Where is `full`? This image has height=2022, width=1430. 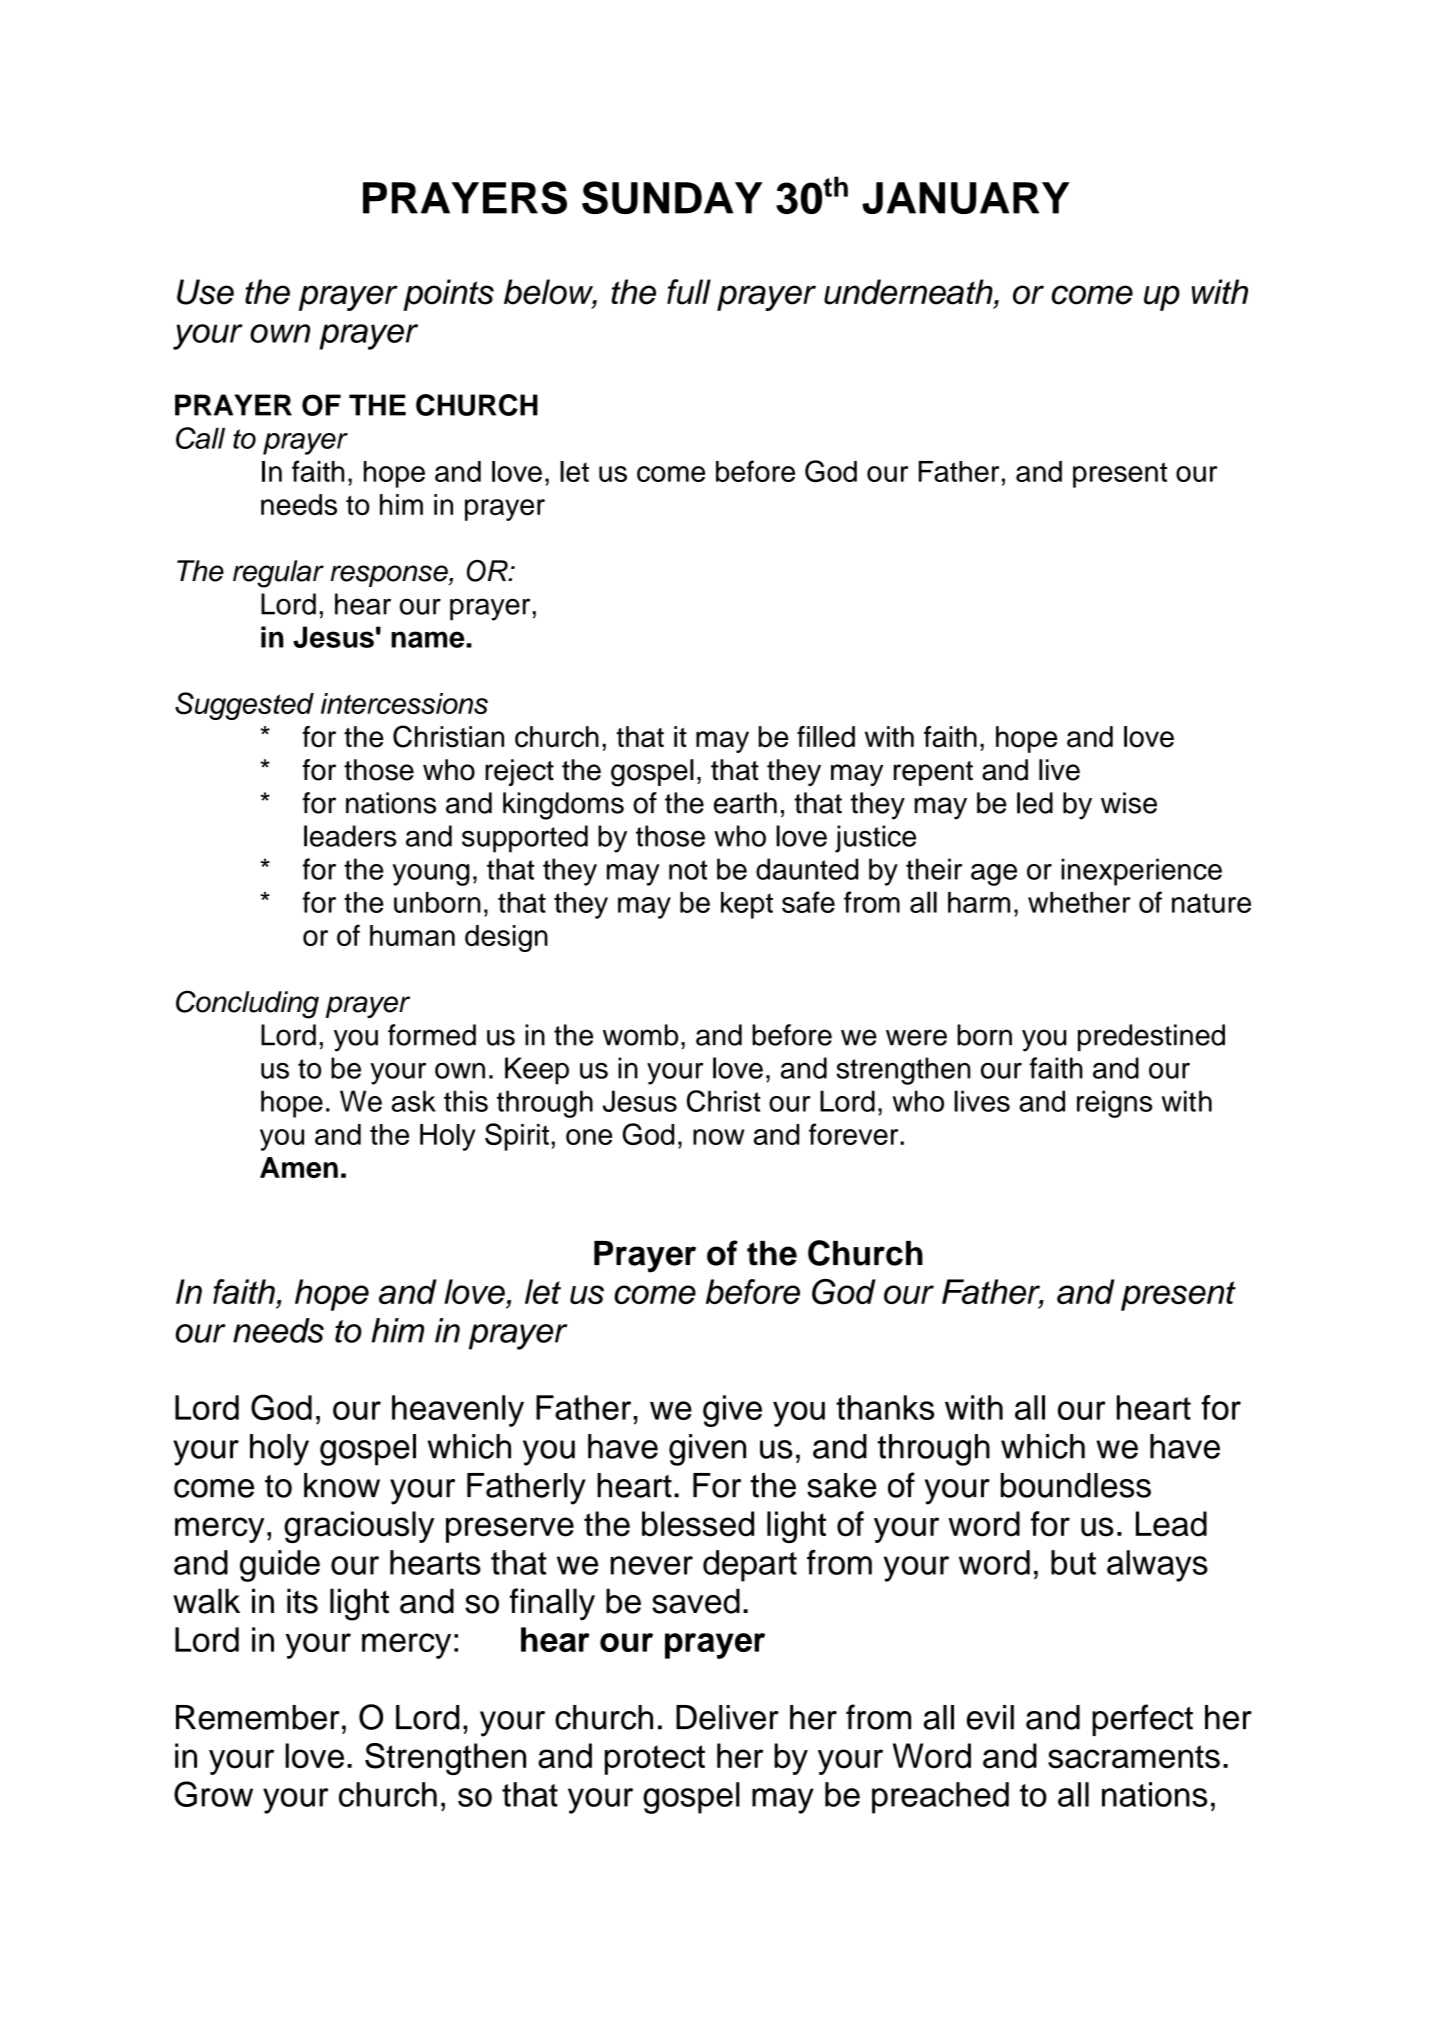 full is located at coordinates (689, 292).
